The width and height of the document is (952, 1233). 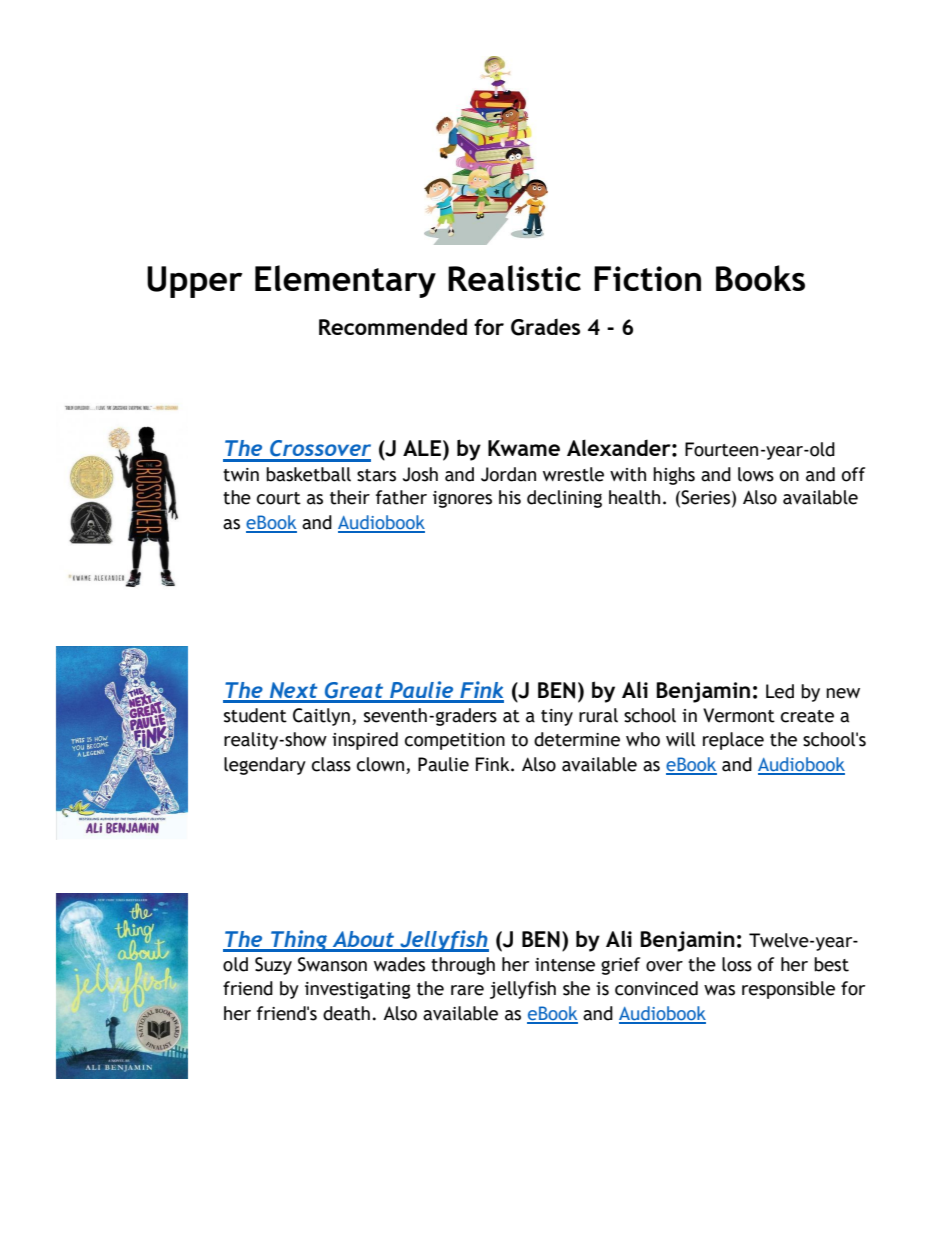 I want to click on Led, so click(x=780, y=691).
